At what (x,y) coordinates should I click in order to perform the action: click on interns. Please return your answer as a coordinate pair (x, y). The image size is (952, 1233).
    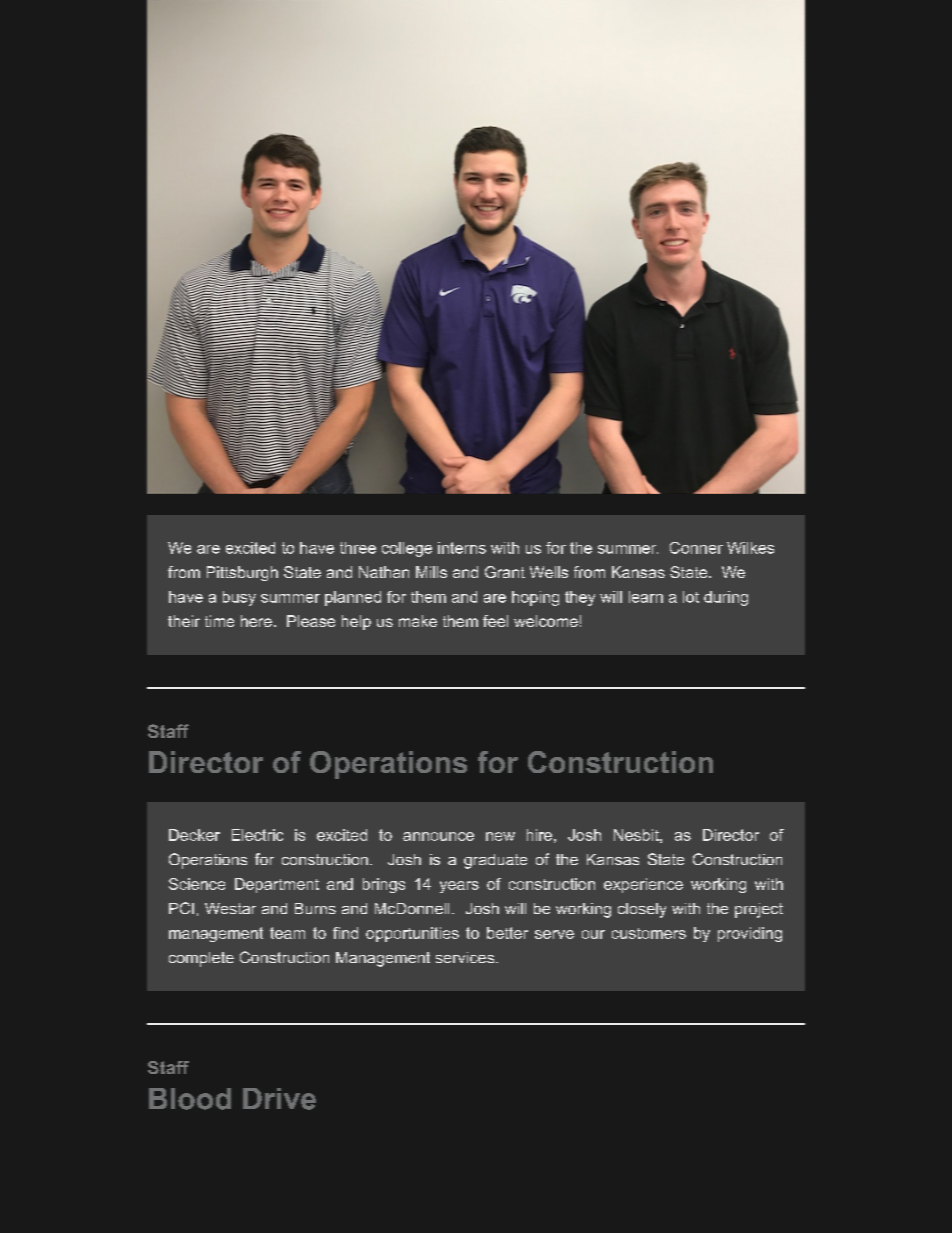
    Looking at the image, I should click on (462, 548).
